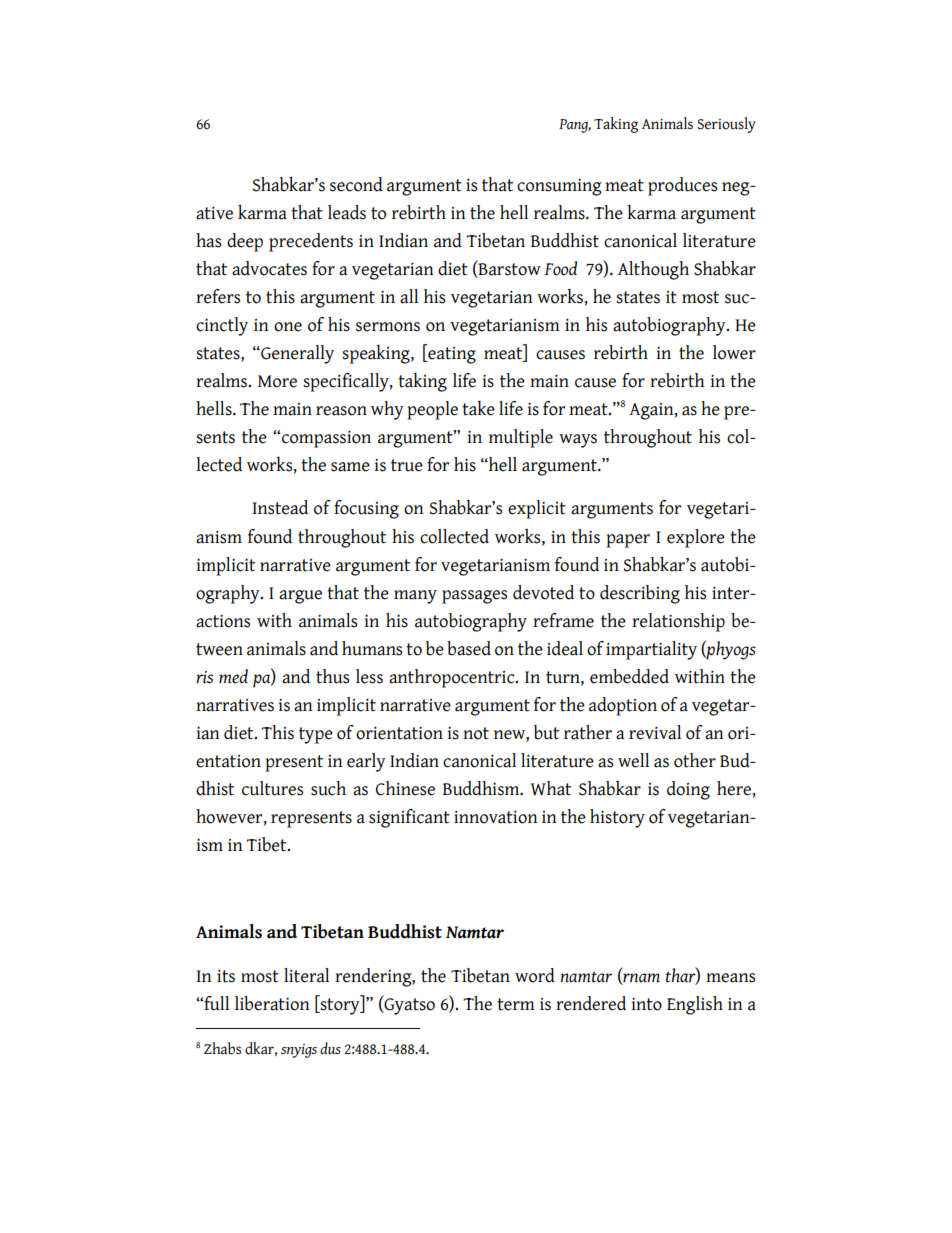  I want to click on English, so click(695, 1005).
